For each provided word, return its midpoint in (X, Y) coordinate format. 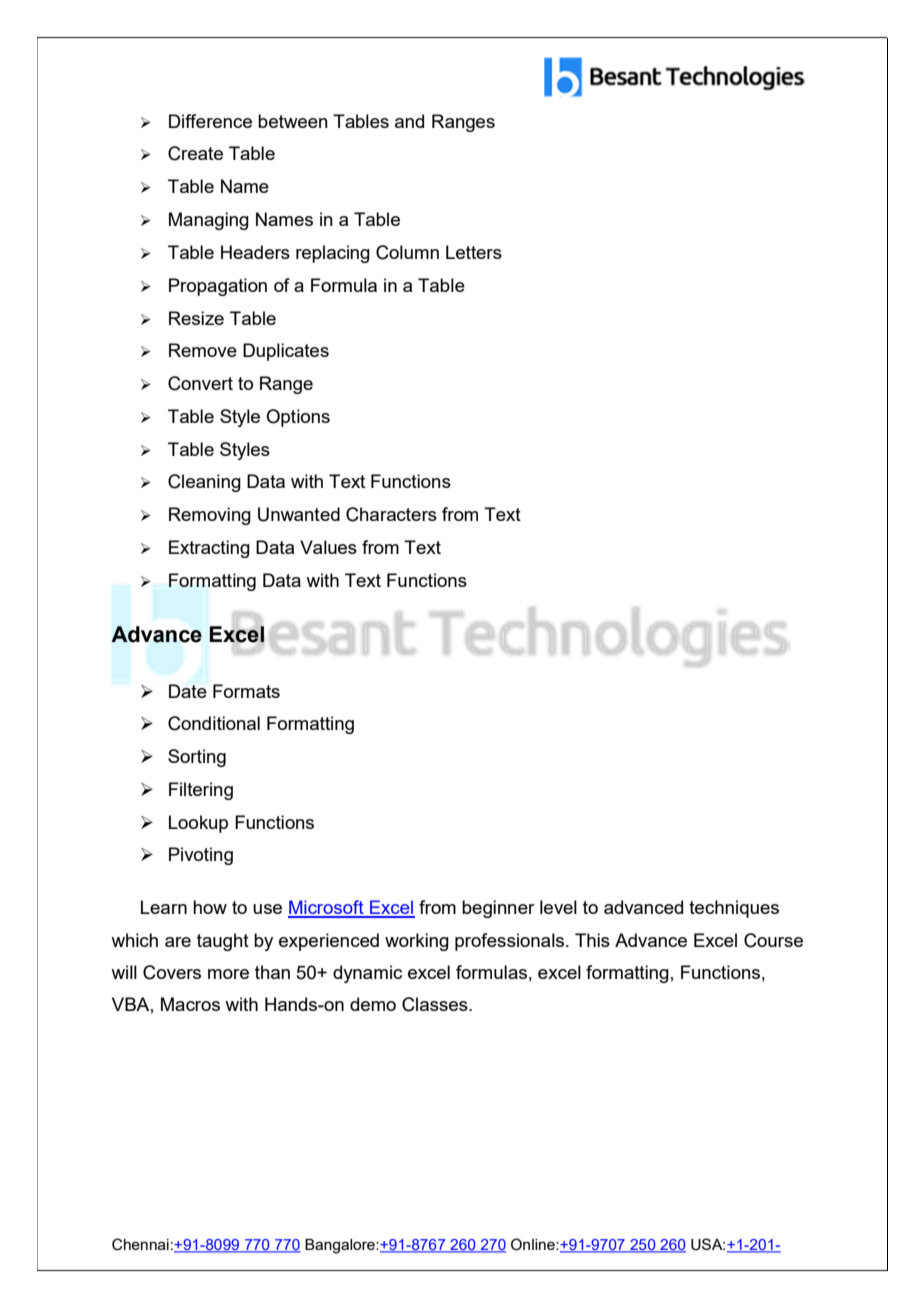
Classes (436, 1004)
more (228, 974)
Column (407, 252)
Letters (474, 252)
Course (773, 940)
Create (195, 153)
